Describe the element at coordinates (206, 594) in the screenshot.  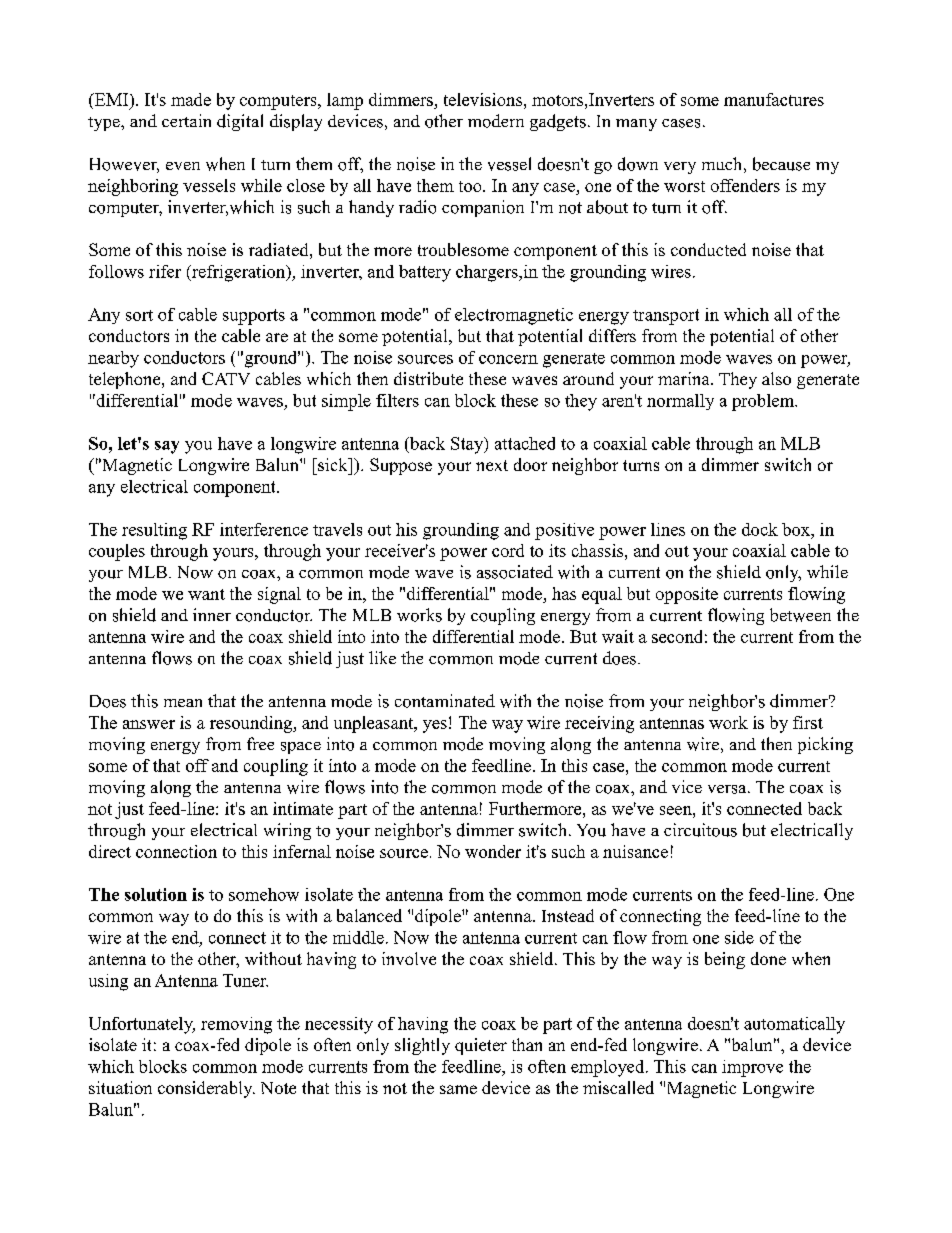
I see `want` at that location.
